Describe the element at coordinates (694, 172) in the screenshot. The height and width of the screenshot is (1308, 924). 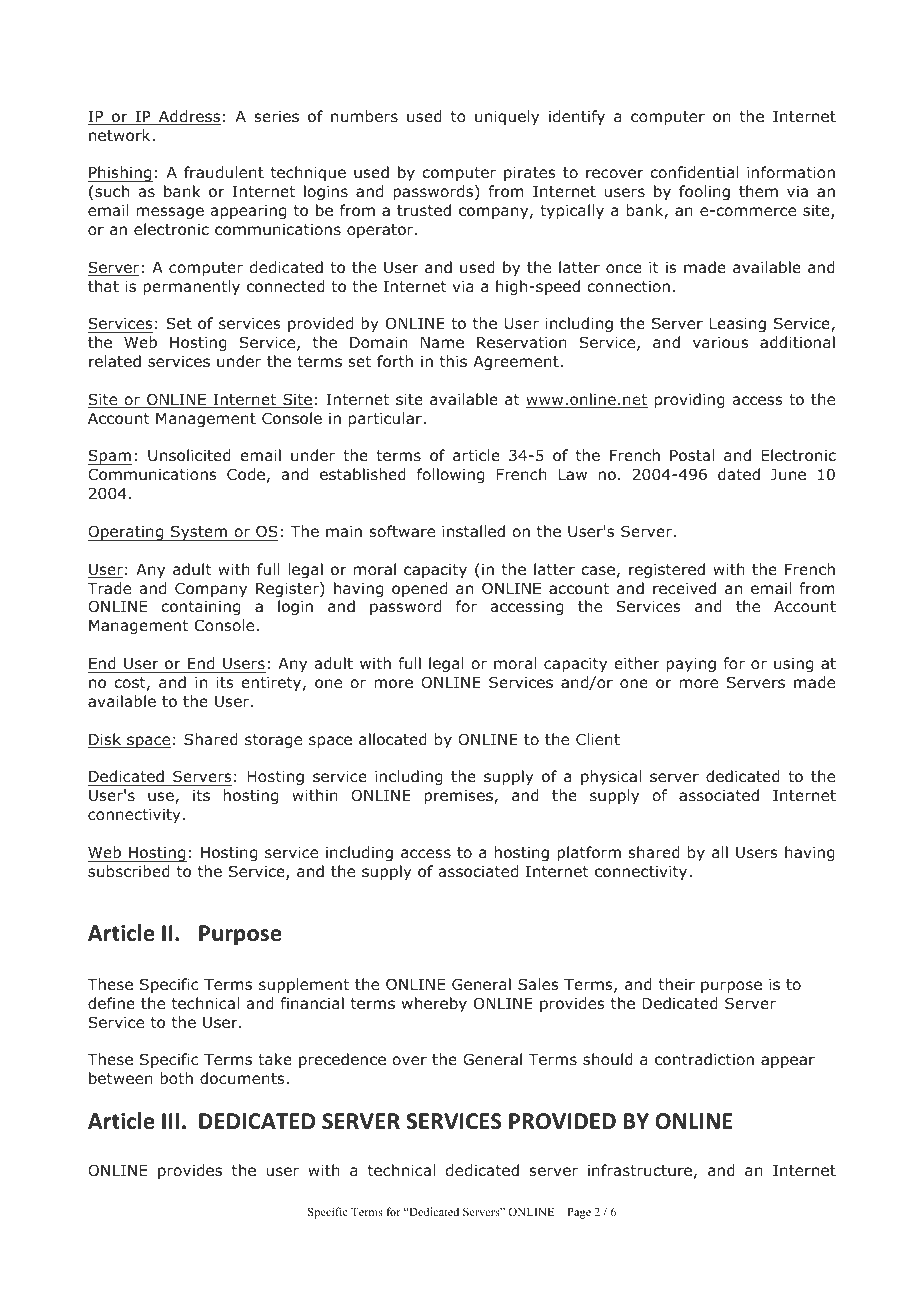
I see `confidential` at that location.
